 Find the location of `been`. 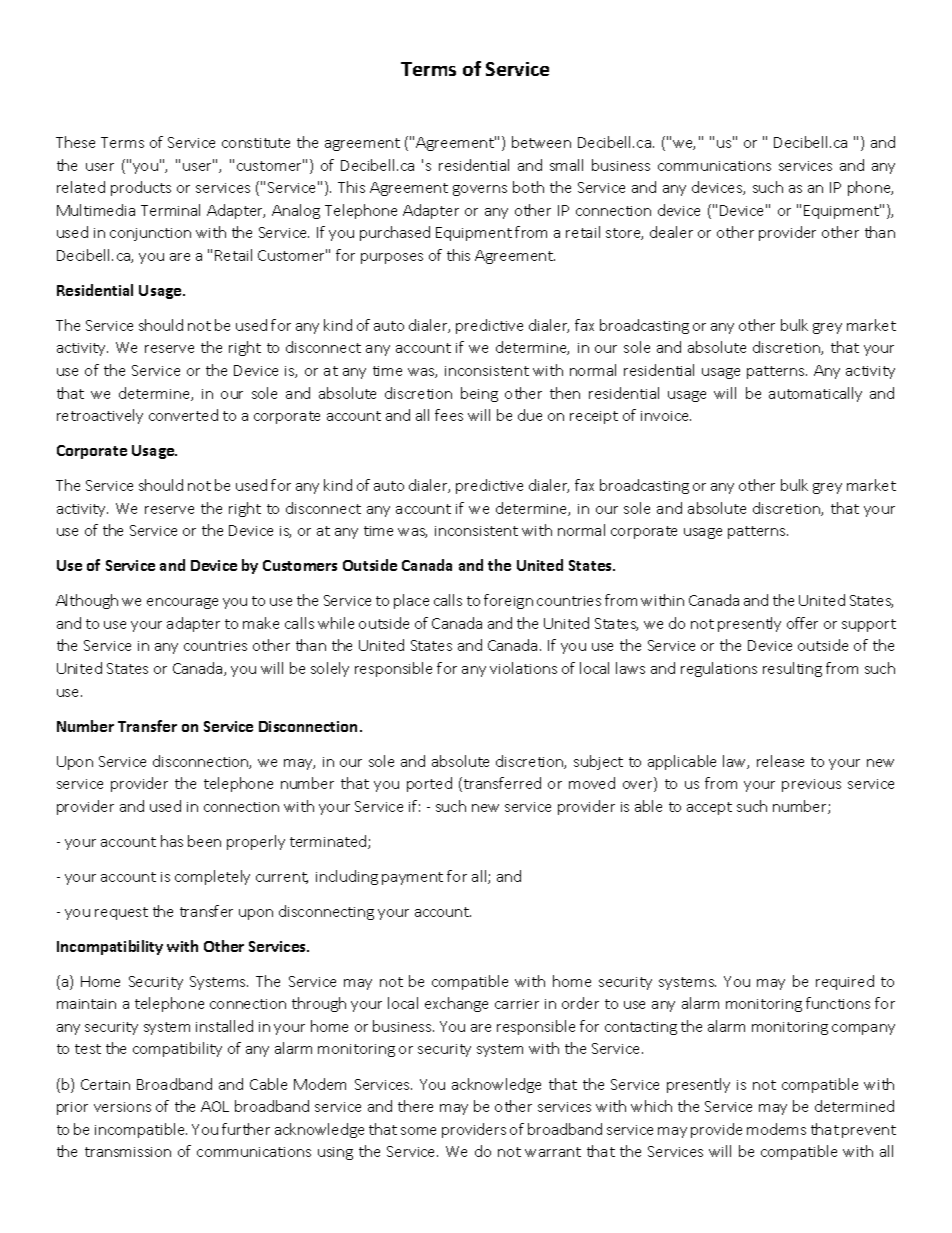

been is located at coordinates (204, 841).
